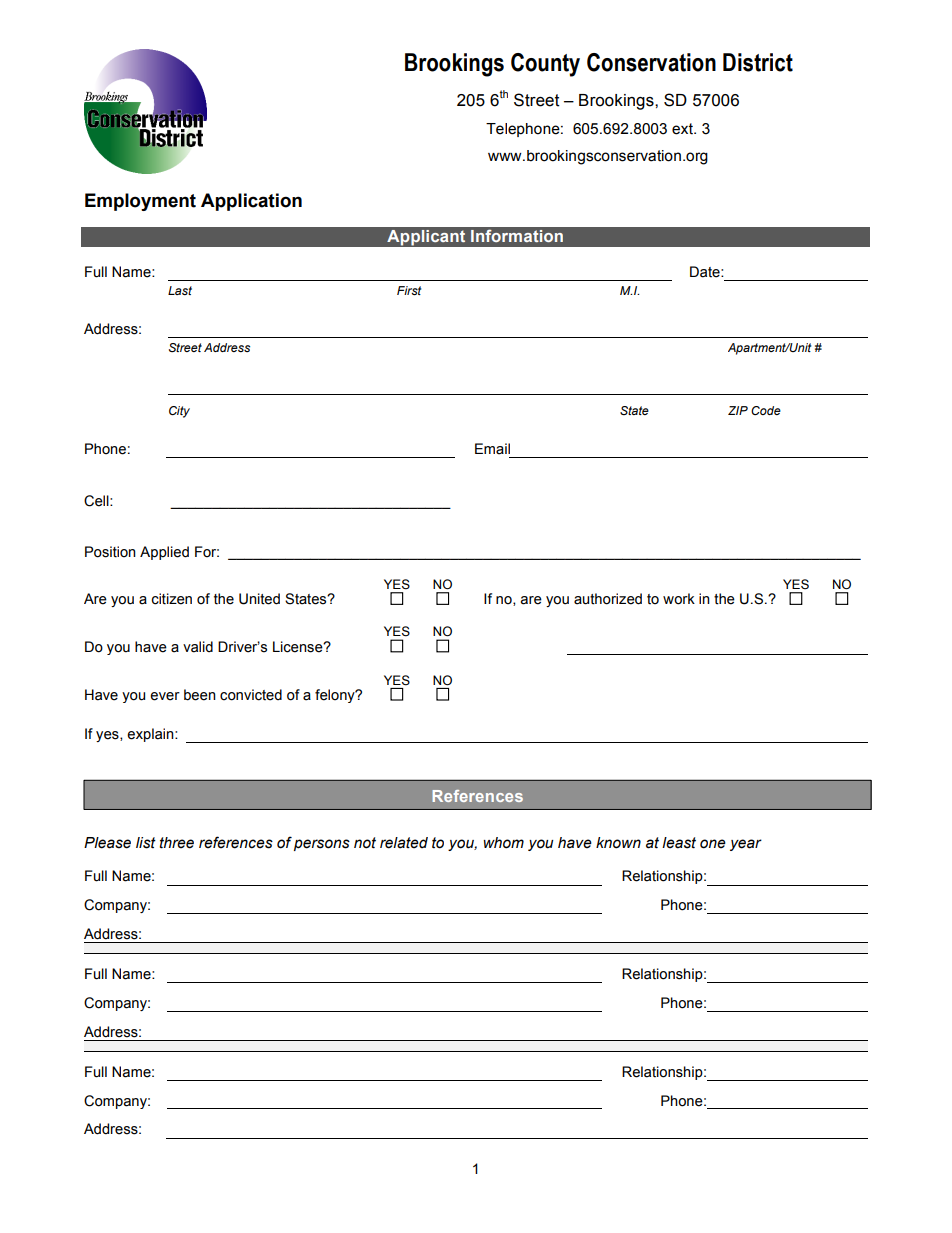 This page has width=952, height=1233. Describe the element at coordinates (679, 599) in the page. I see `work` at that location.
